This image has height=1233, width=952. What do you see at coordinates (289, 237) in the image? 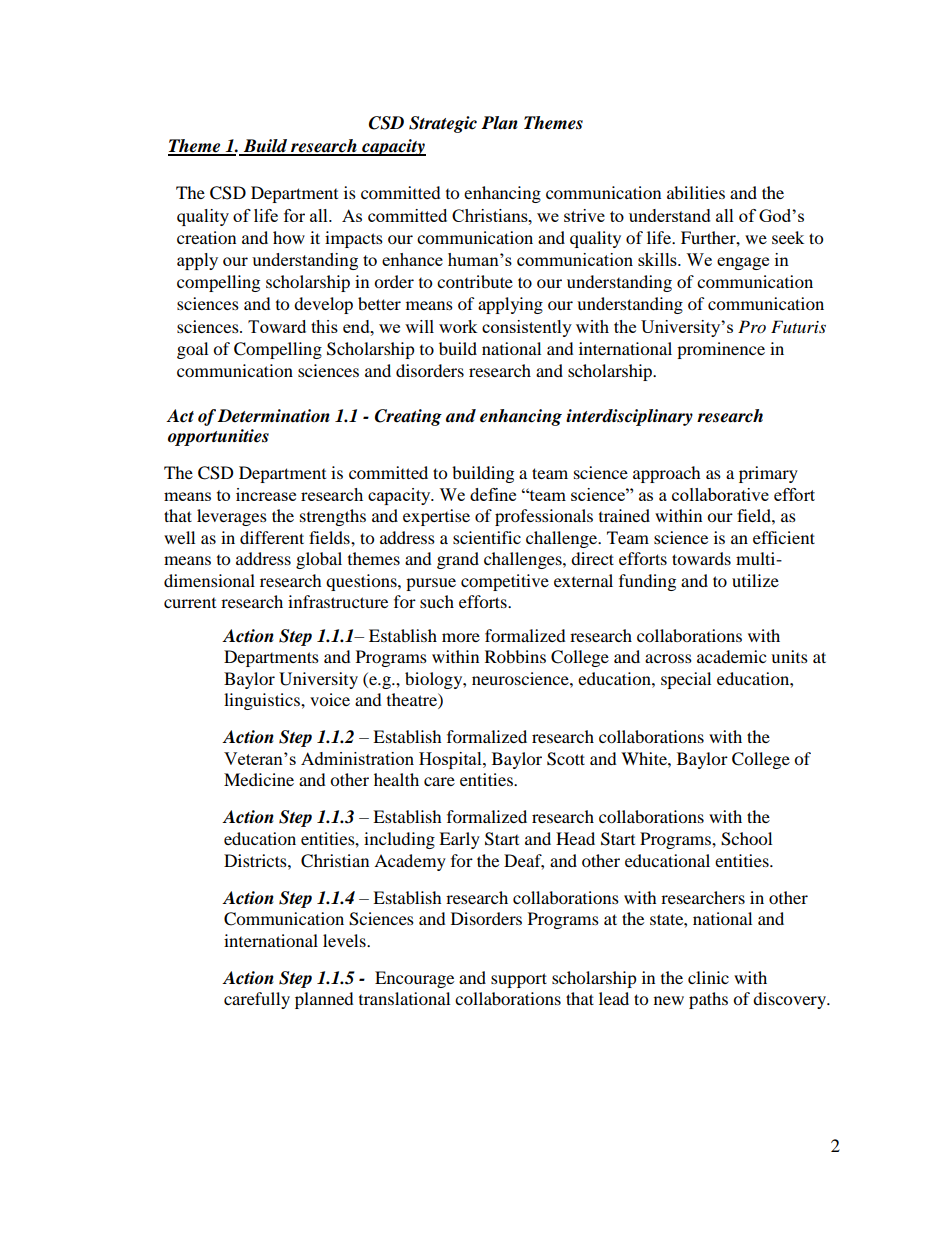
I see `how` at bounding box center [289, 237].
